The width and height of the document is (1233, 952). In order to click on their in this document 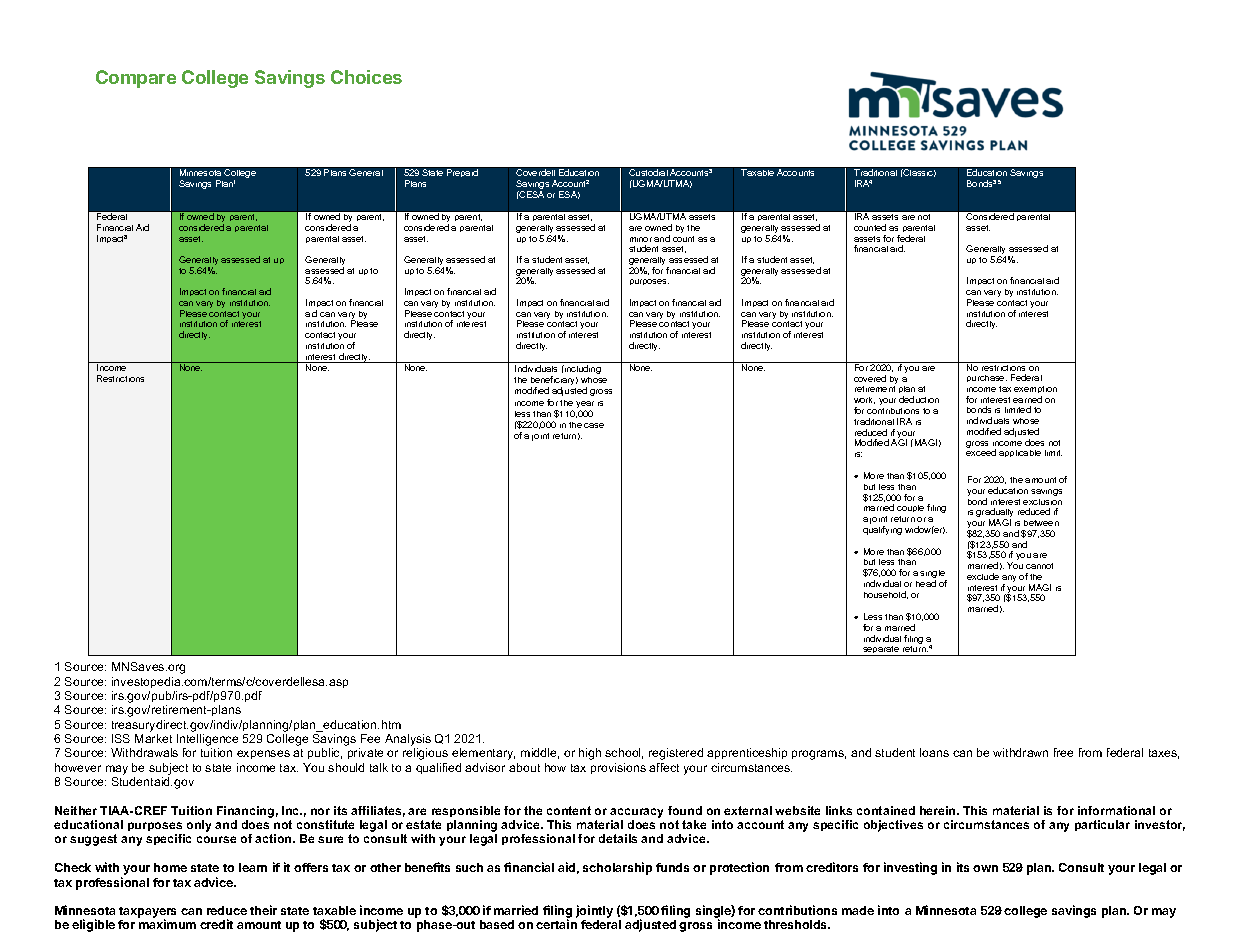, I will do `click(263, 910)`.
